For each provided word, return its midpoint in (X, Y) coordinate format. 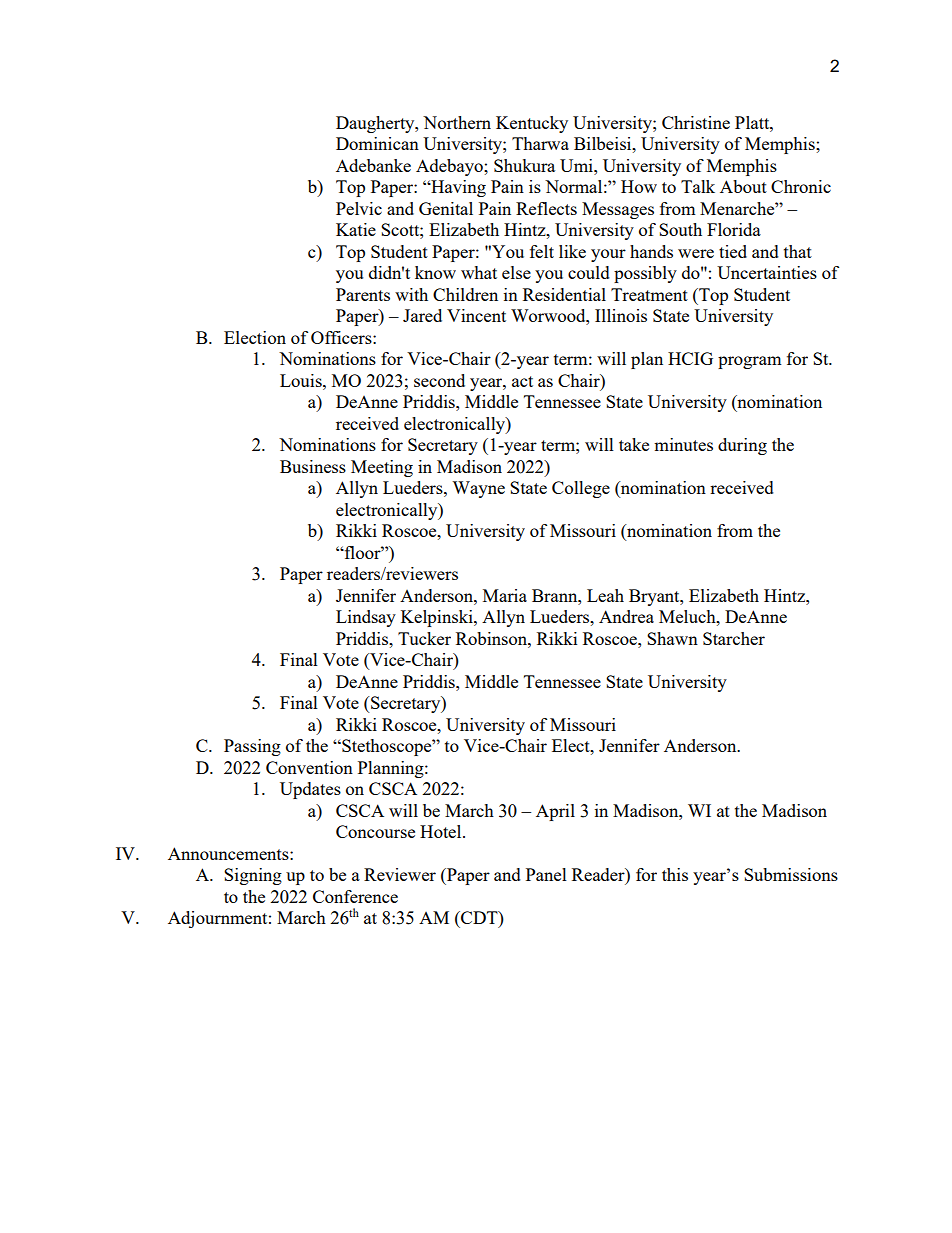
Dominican (377, 143)
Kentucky (532, 124)
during (742, 446)
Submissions (791, 874)
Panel (546, 874)
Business (313, 466)
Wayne (478, 489)
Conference (355, 896)
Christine (696, 122)
